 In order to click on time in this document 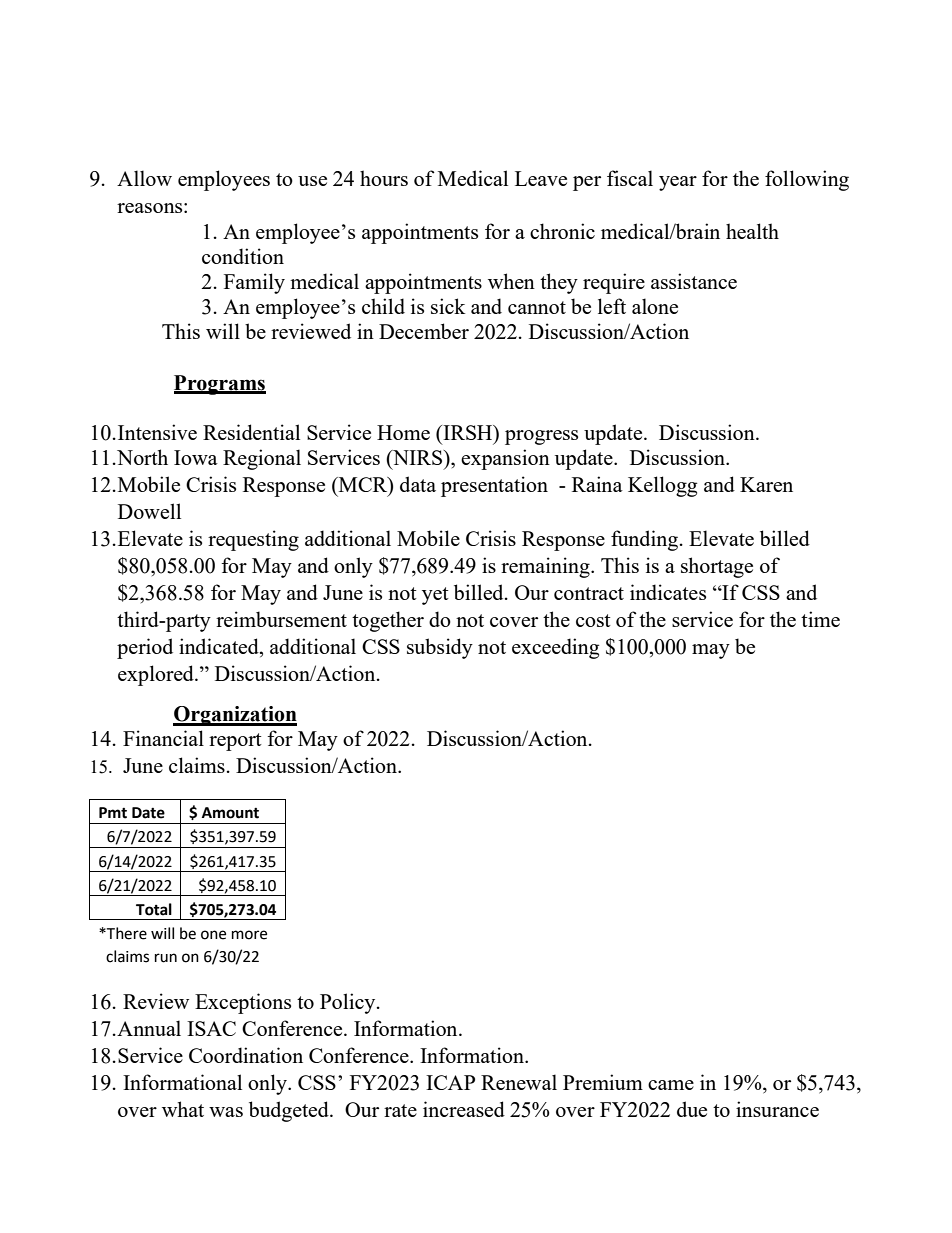, I will do `click(820, 619)`.
